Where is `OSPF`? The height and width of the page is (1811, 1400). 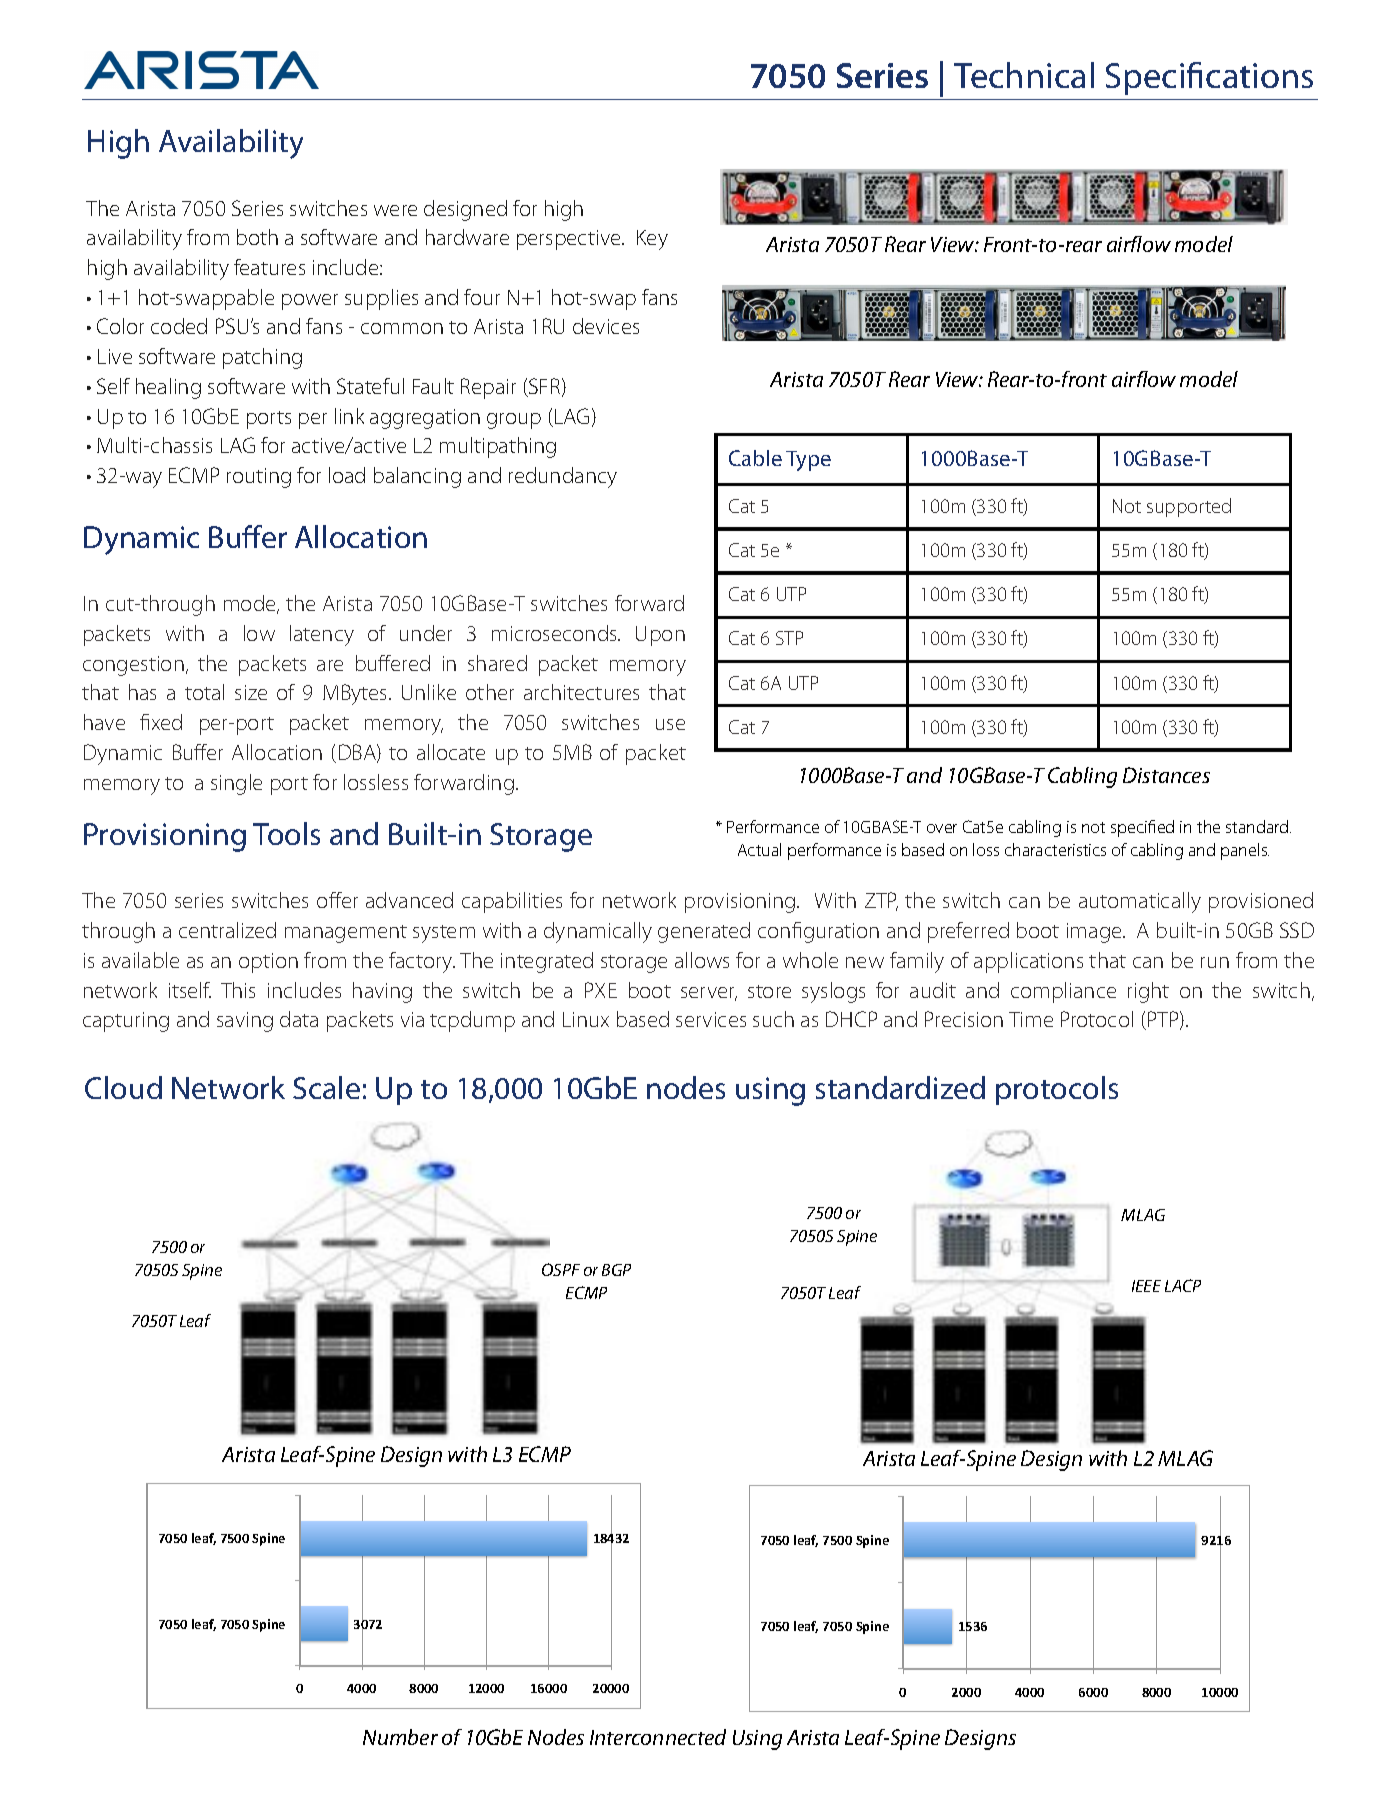
OSPF is located at coordinates (561, 1269).
